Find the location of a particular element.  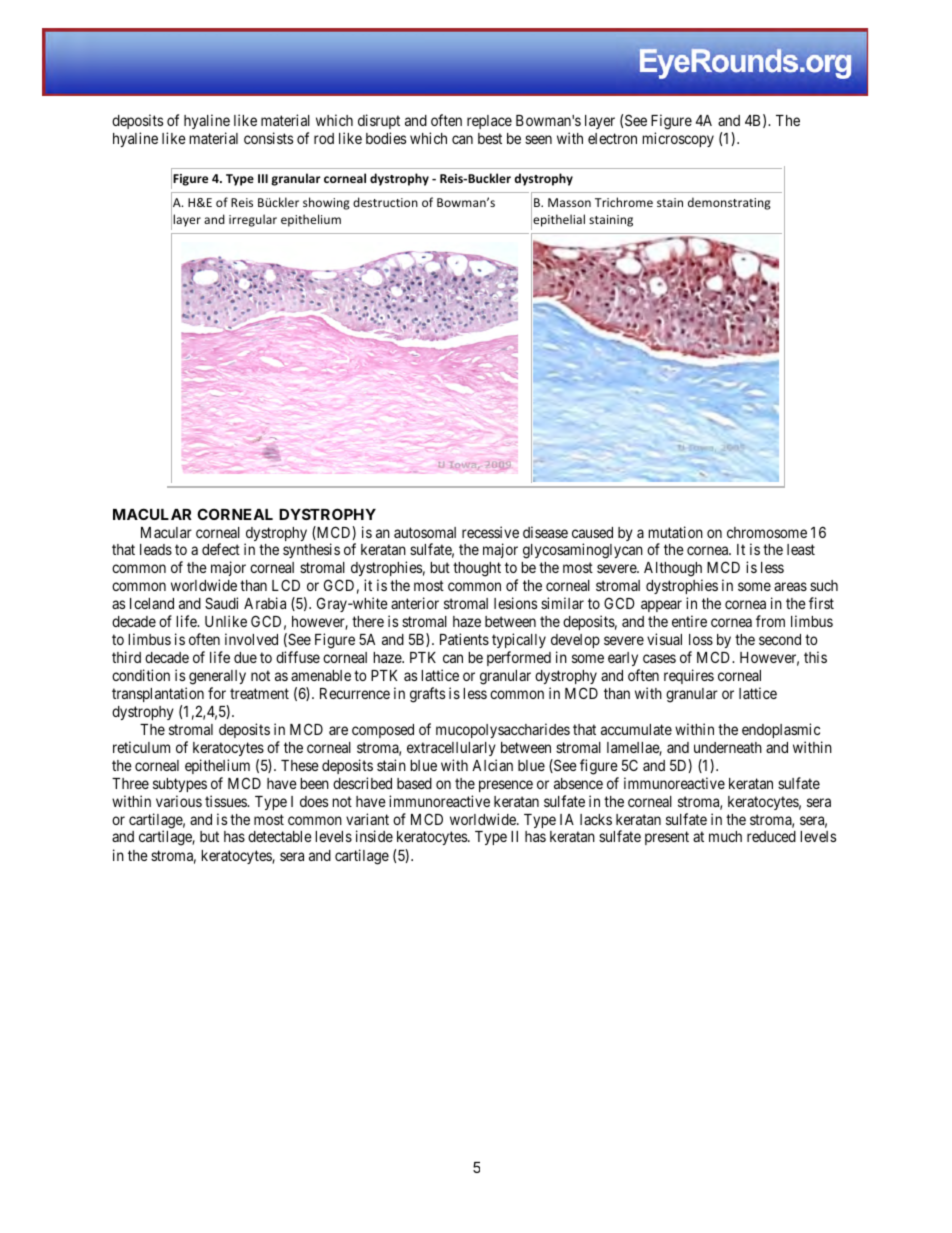

best is located at coordinates (490, 138).
